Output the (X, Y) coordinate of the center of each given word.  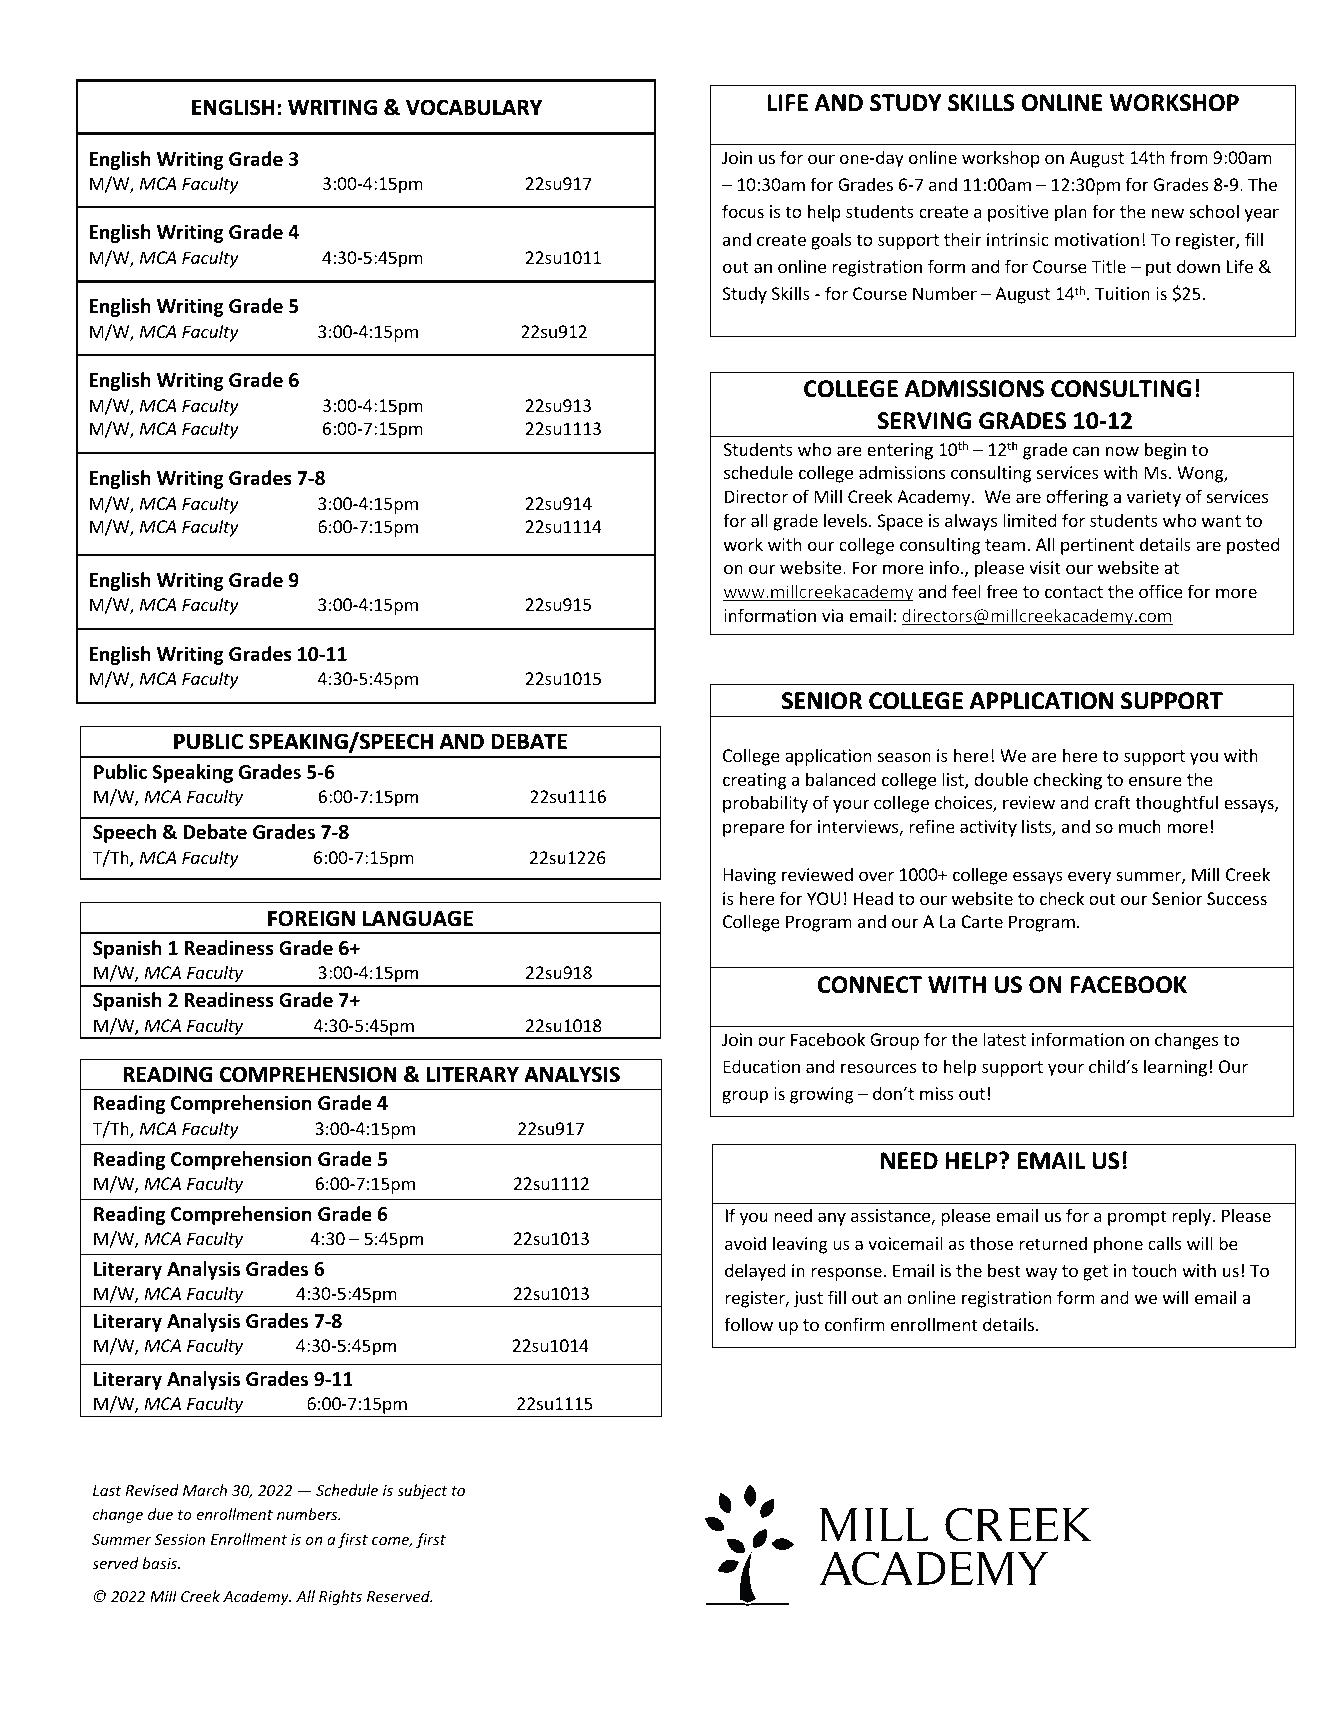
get (1095, 1273)
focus (743, 211)
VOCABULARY (474, 107)
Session (179, 1539)
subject (422, 1491)
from (1189, 157)
